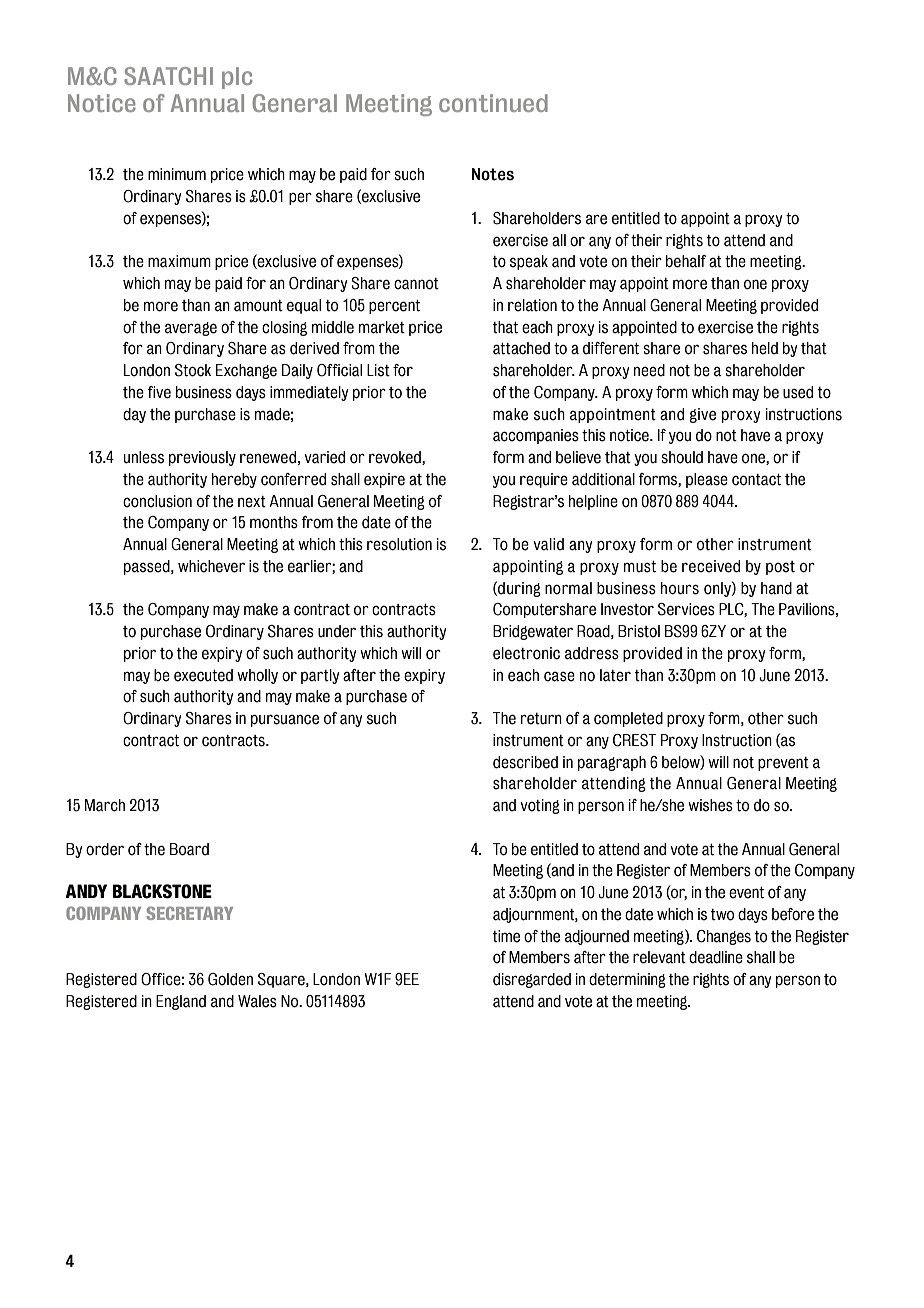 The width and height of the screenshot is (924, 1308). What do you see at coordinates (686, 261) in the screenshot?
I see `behalf` at bounding box center [686, 261].
